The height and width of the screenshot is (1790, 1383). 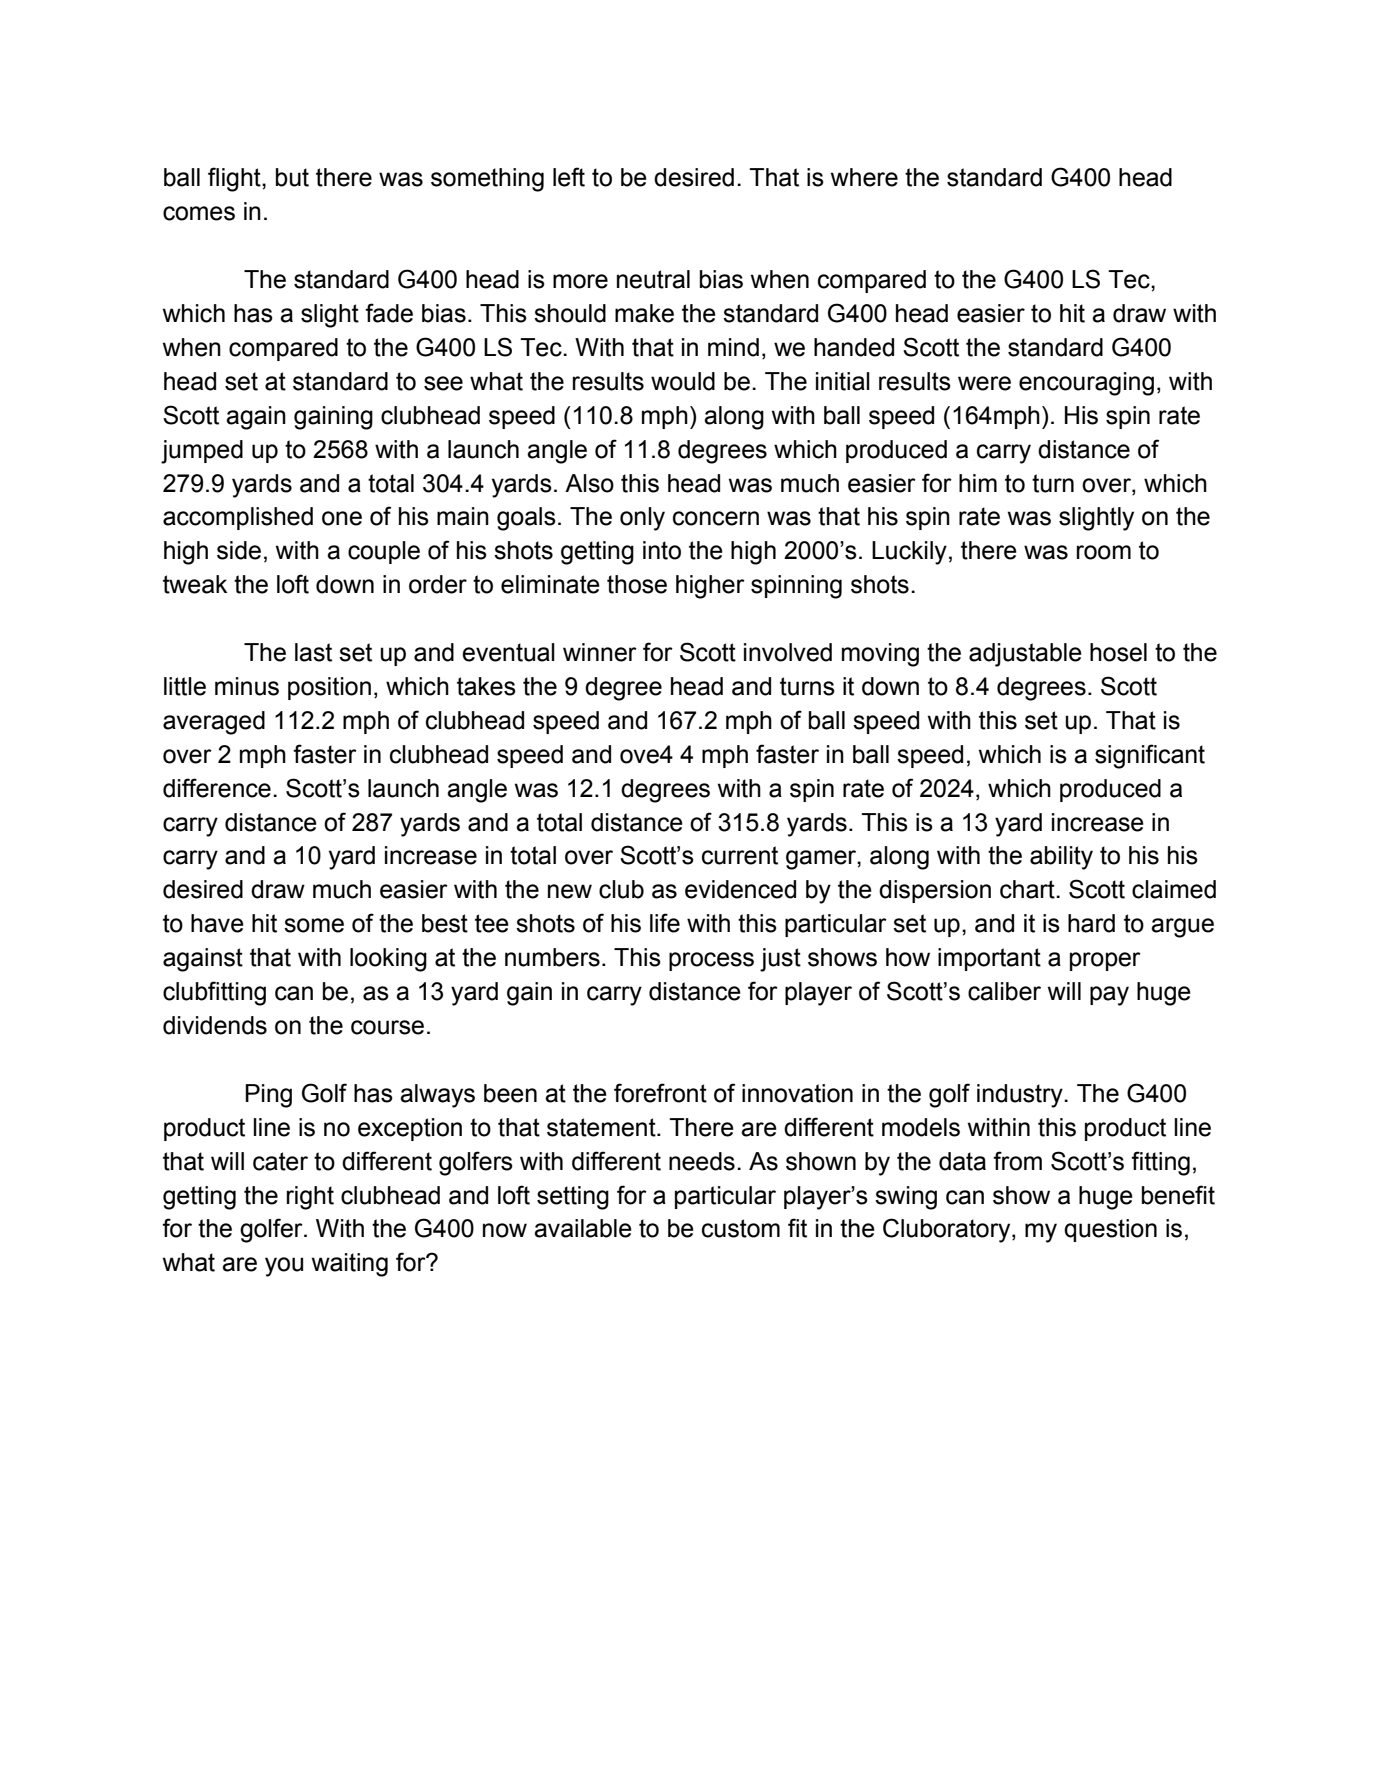 I want to click on position, so click(x=329, y=688).
